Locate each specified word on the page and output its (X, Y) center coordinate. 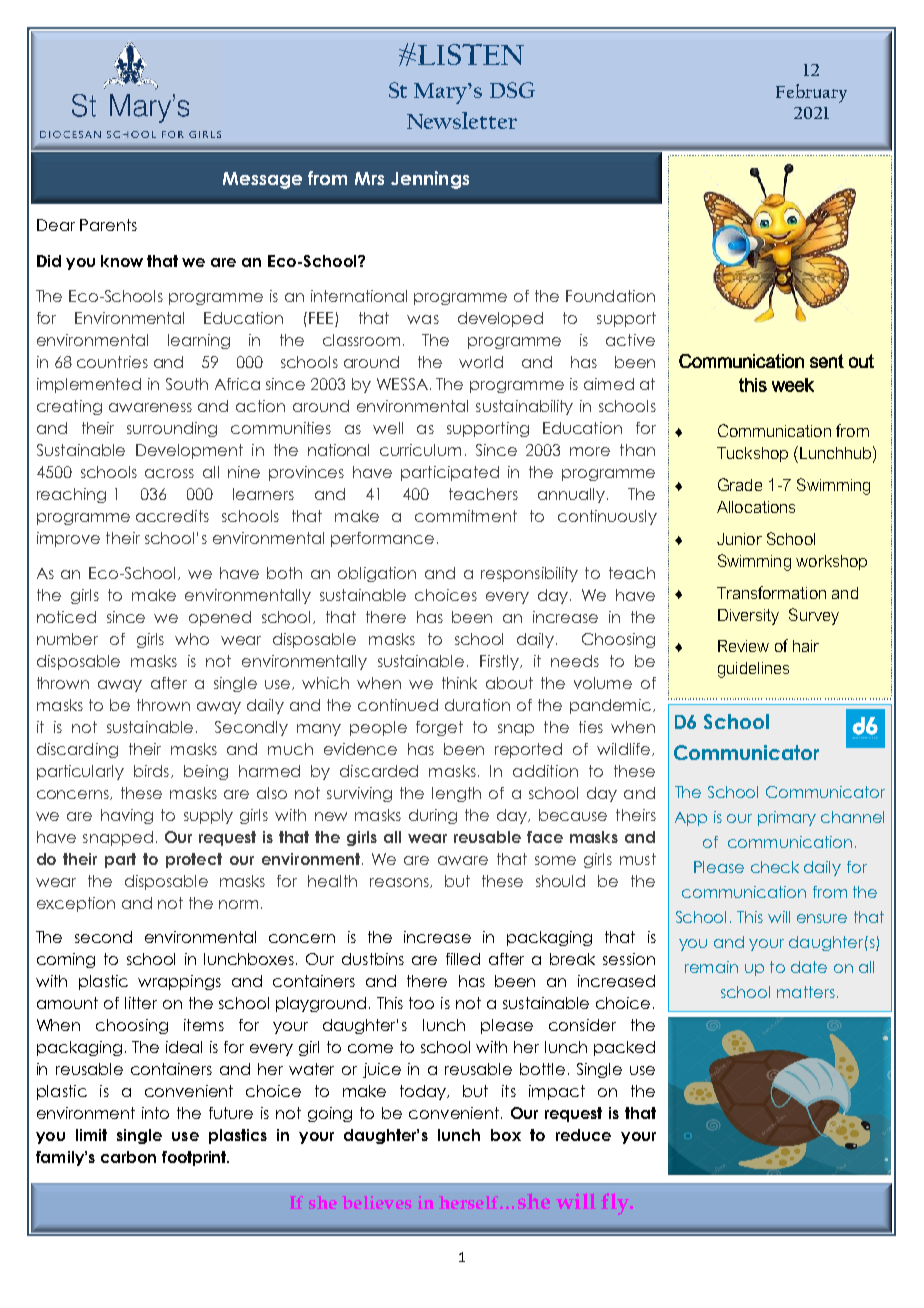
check (775, 867)
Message (262, 180)
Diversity (748, 617)
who (192, 639)
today (424, 1092)
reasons (400, 883)
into (155, 1113)
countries (112, 362)
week (793, 385)
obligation (377, 574)
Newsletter (462, 120)
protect (194, 860)
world (481, 362)
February (811, 93)
